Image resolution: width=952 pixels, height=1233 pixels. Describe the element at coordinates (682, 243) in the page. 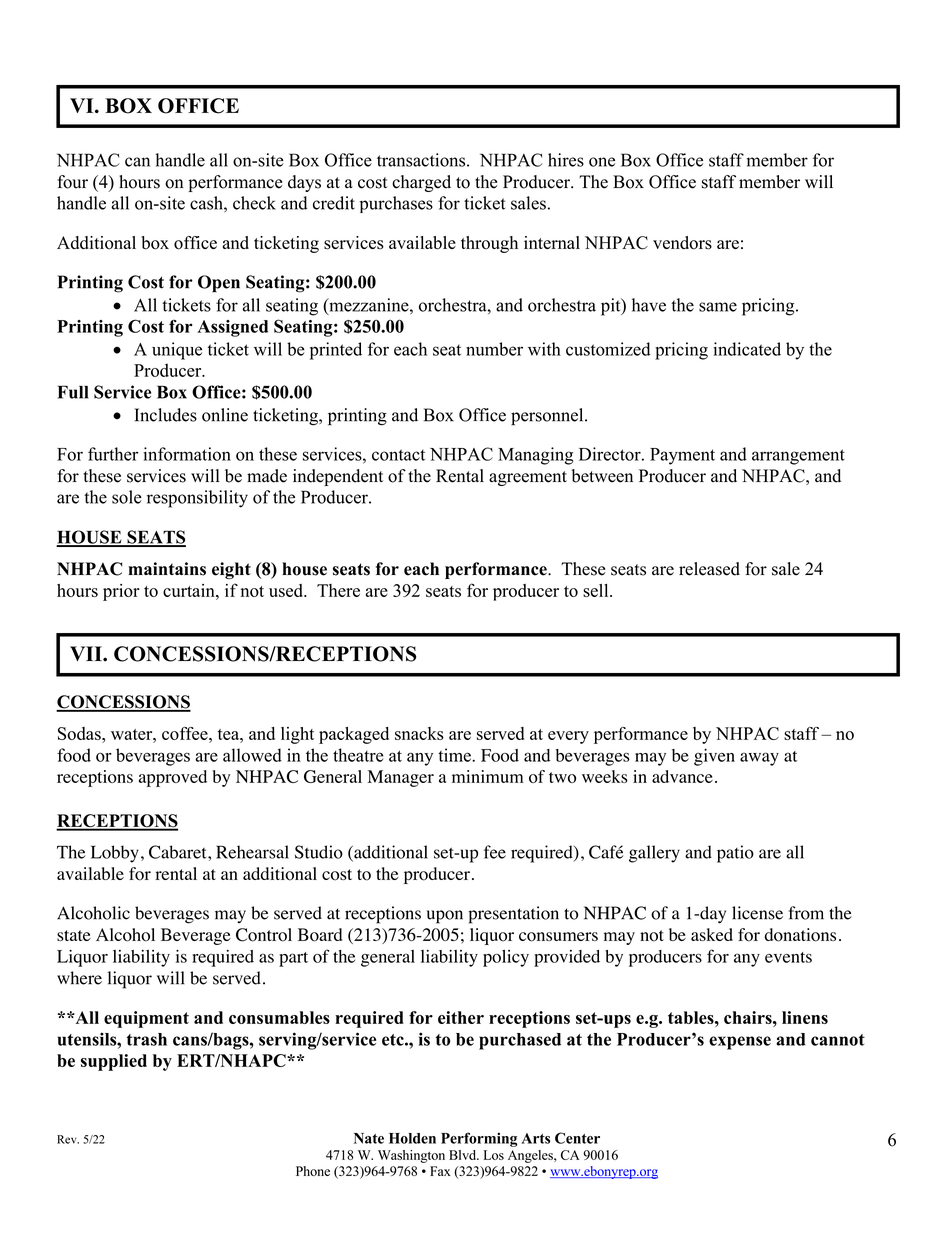

I see `vendors` at that location.
